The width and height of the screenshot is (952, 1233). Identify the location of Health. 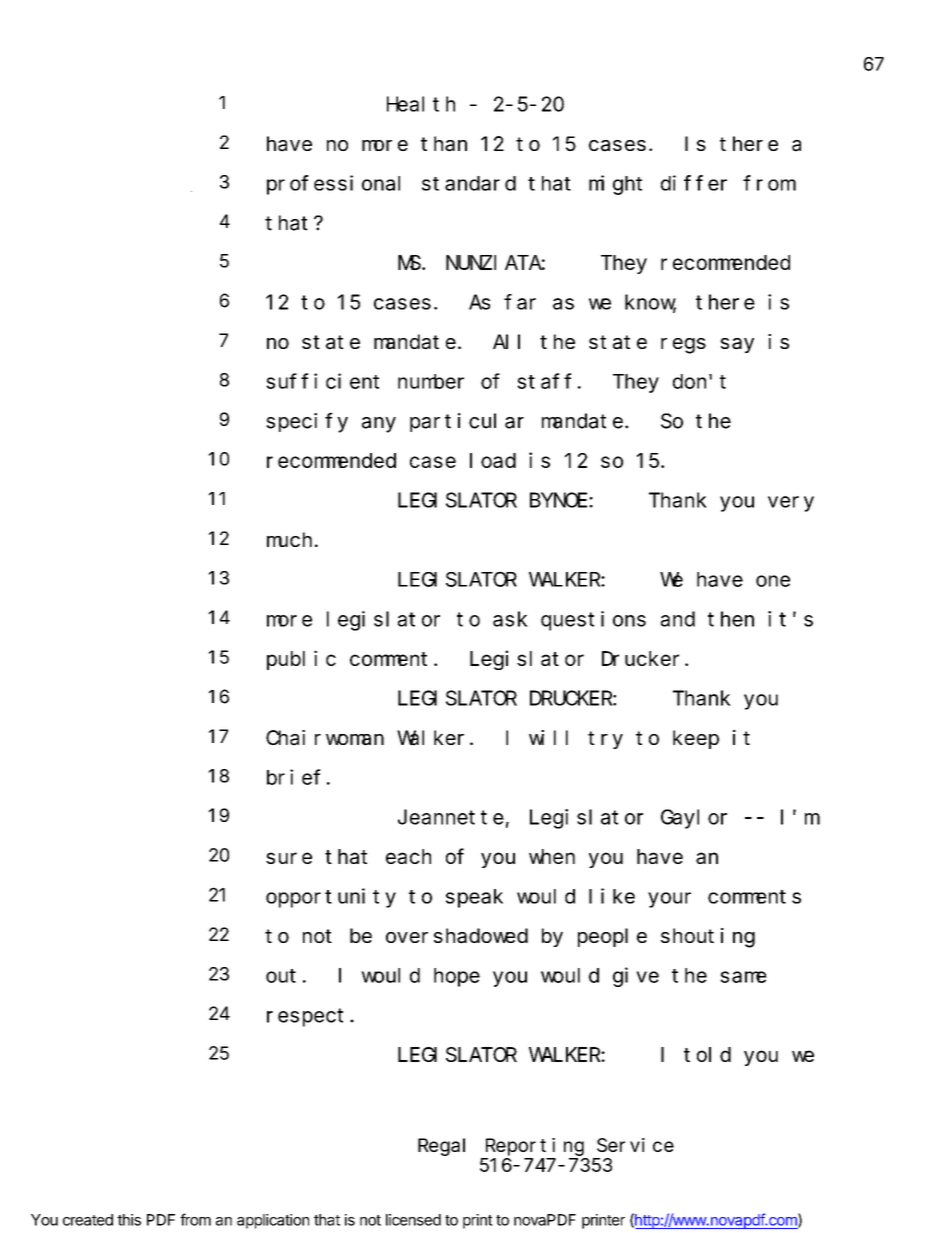
(421, 104).
